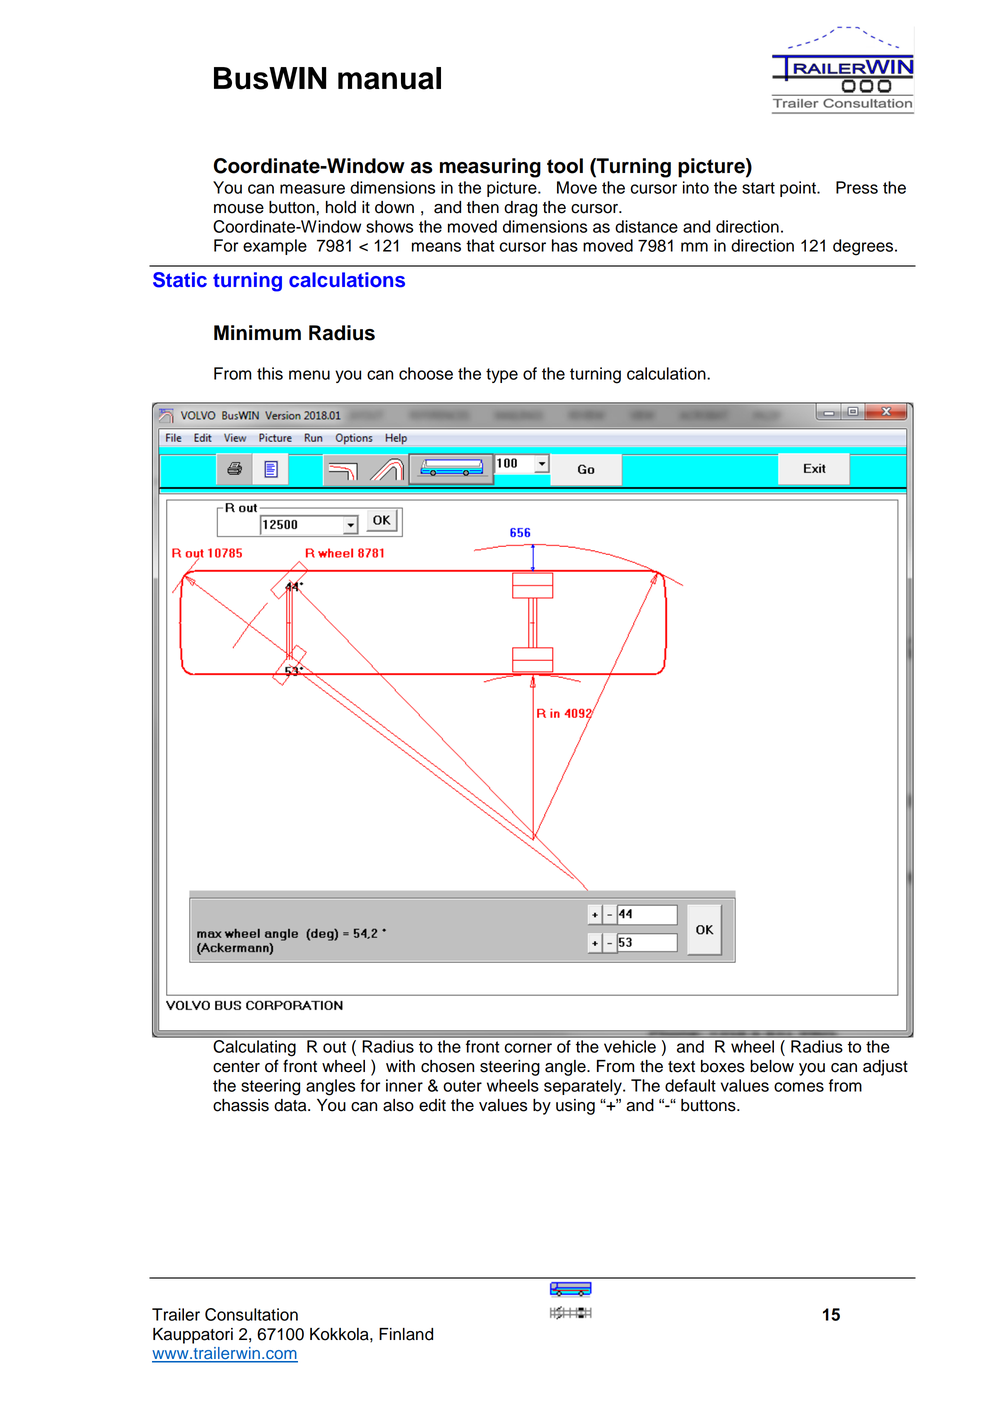  I want to click on corner, so click(528, 1048).
